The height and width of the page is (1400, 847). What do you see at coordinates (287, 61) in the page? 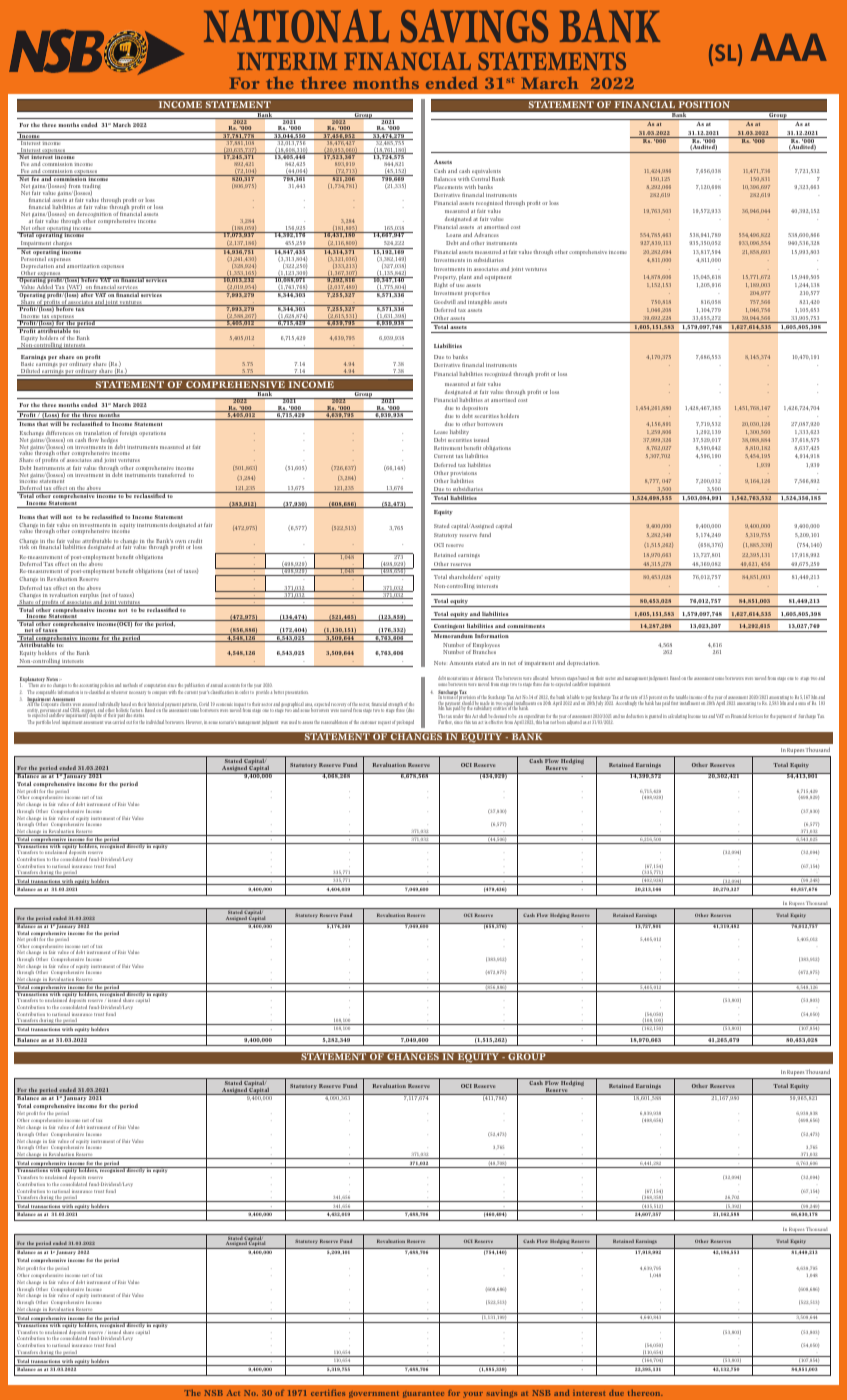
I see `INTERIM` at bounding box center [287, 61].
